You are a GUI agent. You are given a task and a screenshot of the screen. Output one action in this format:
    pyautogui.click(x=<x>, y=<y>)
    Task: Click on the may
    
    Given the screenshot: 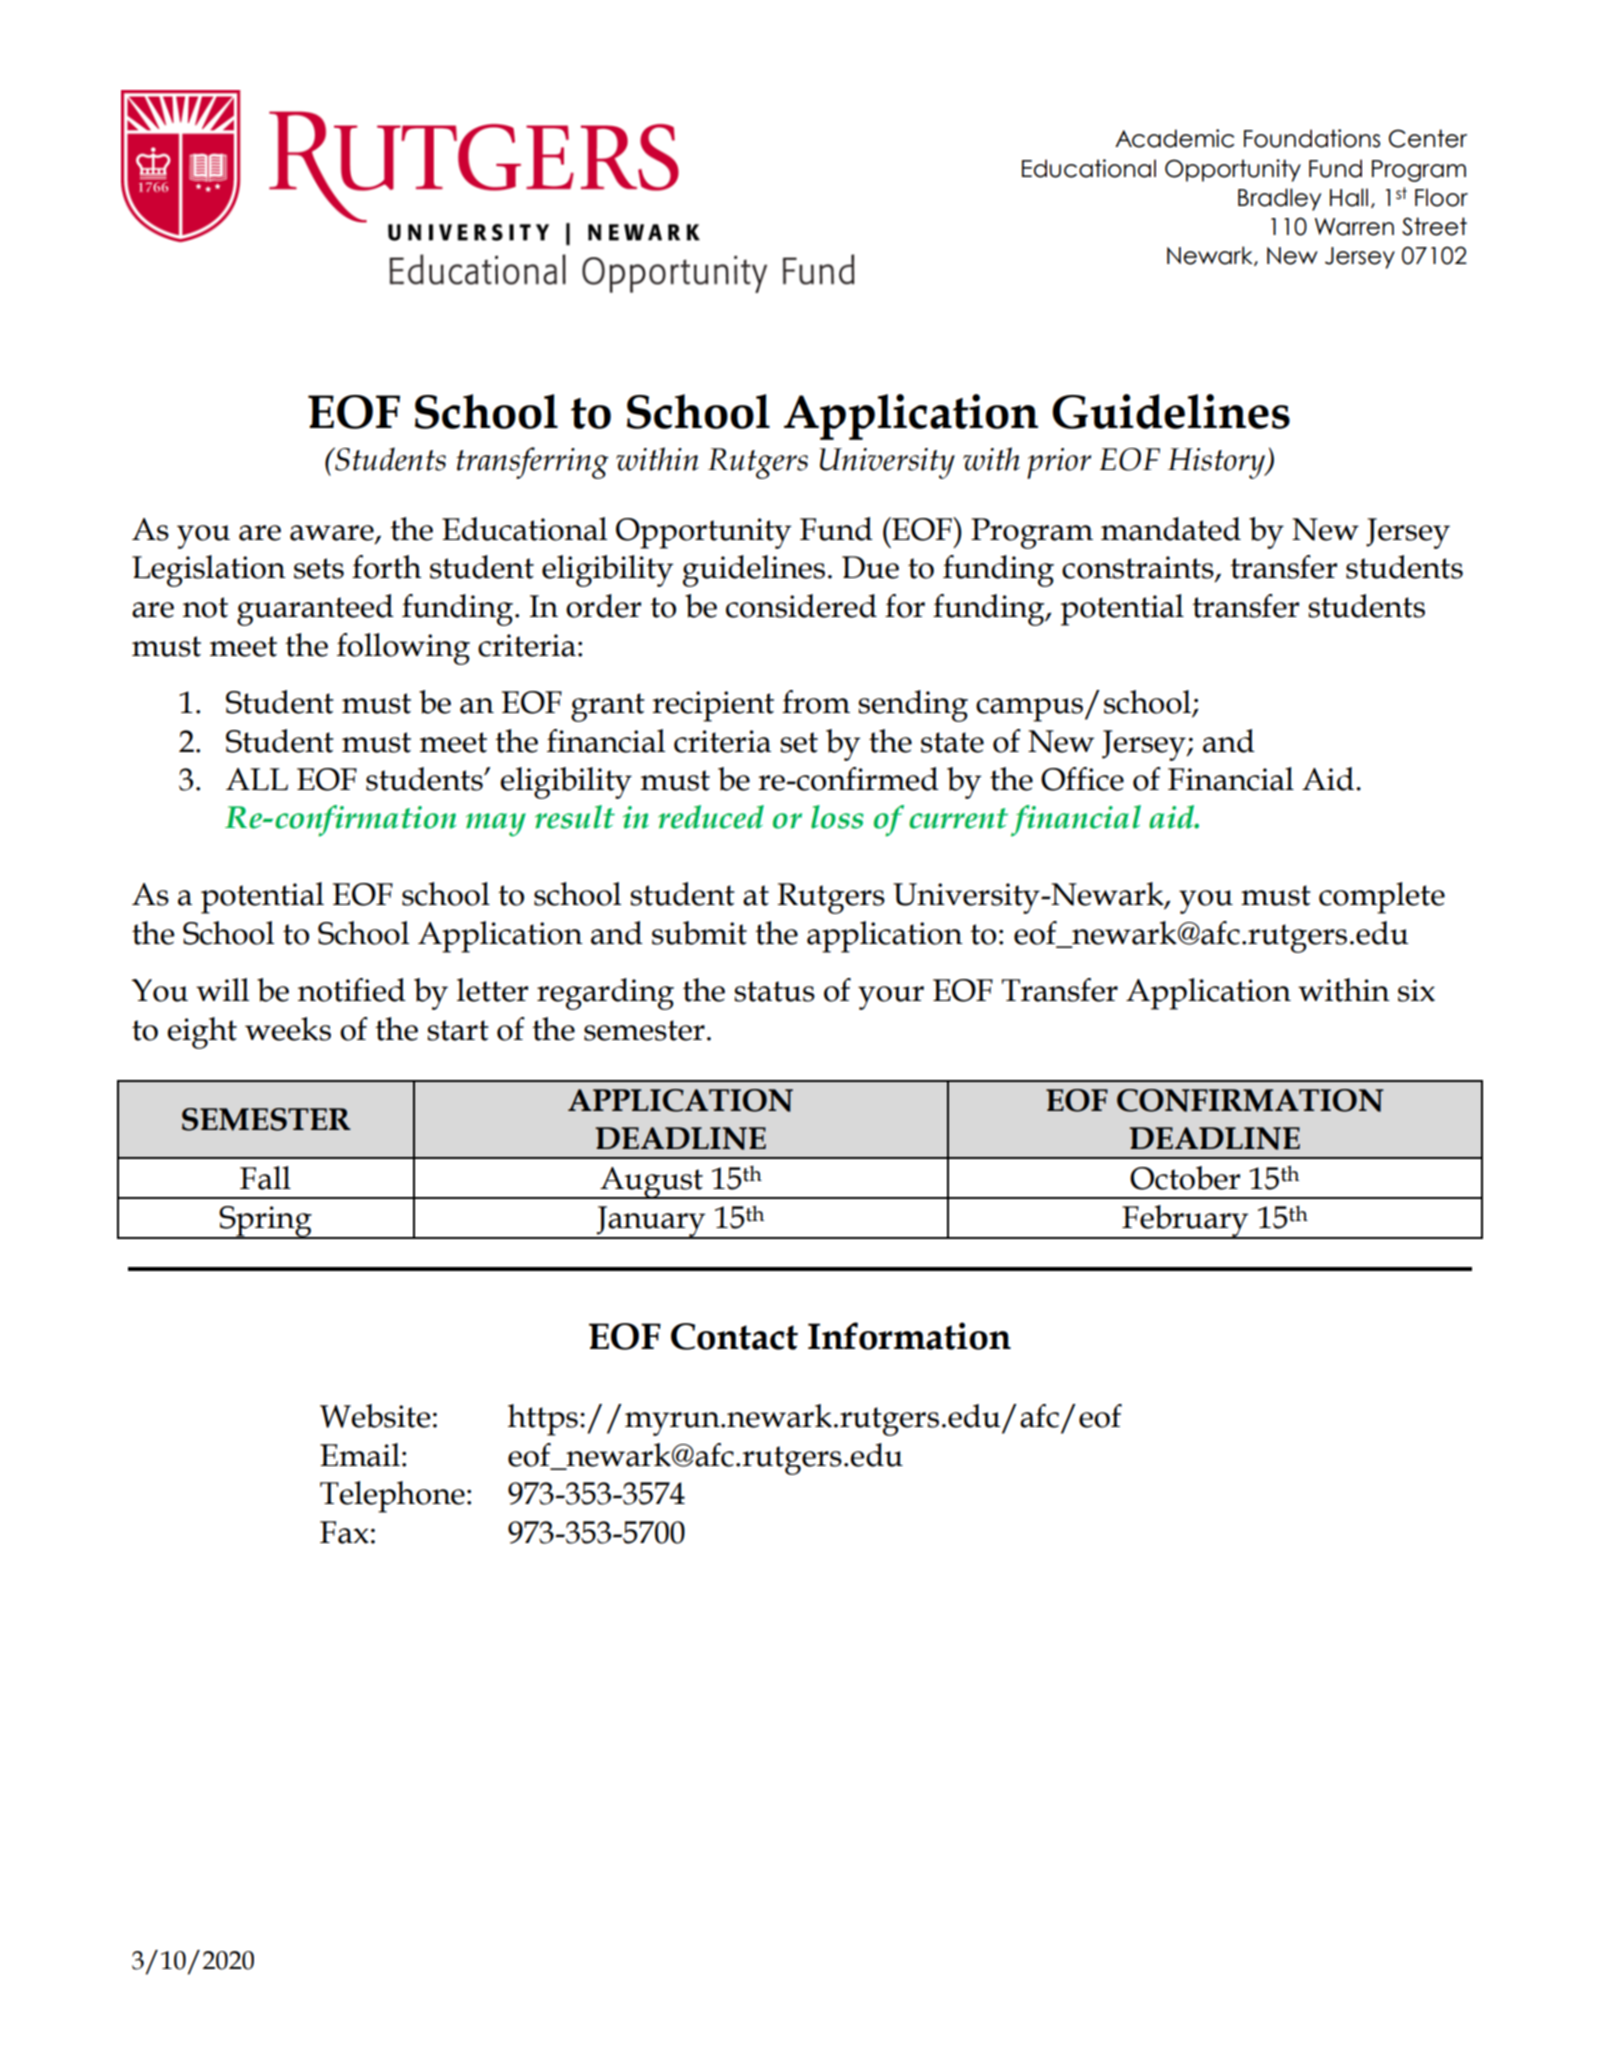 What is the action you would take?
    pyautogui.click(x=496, y=825)
